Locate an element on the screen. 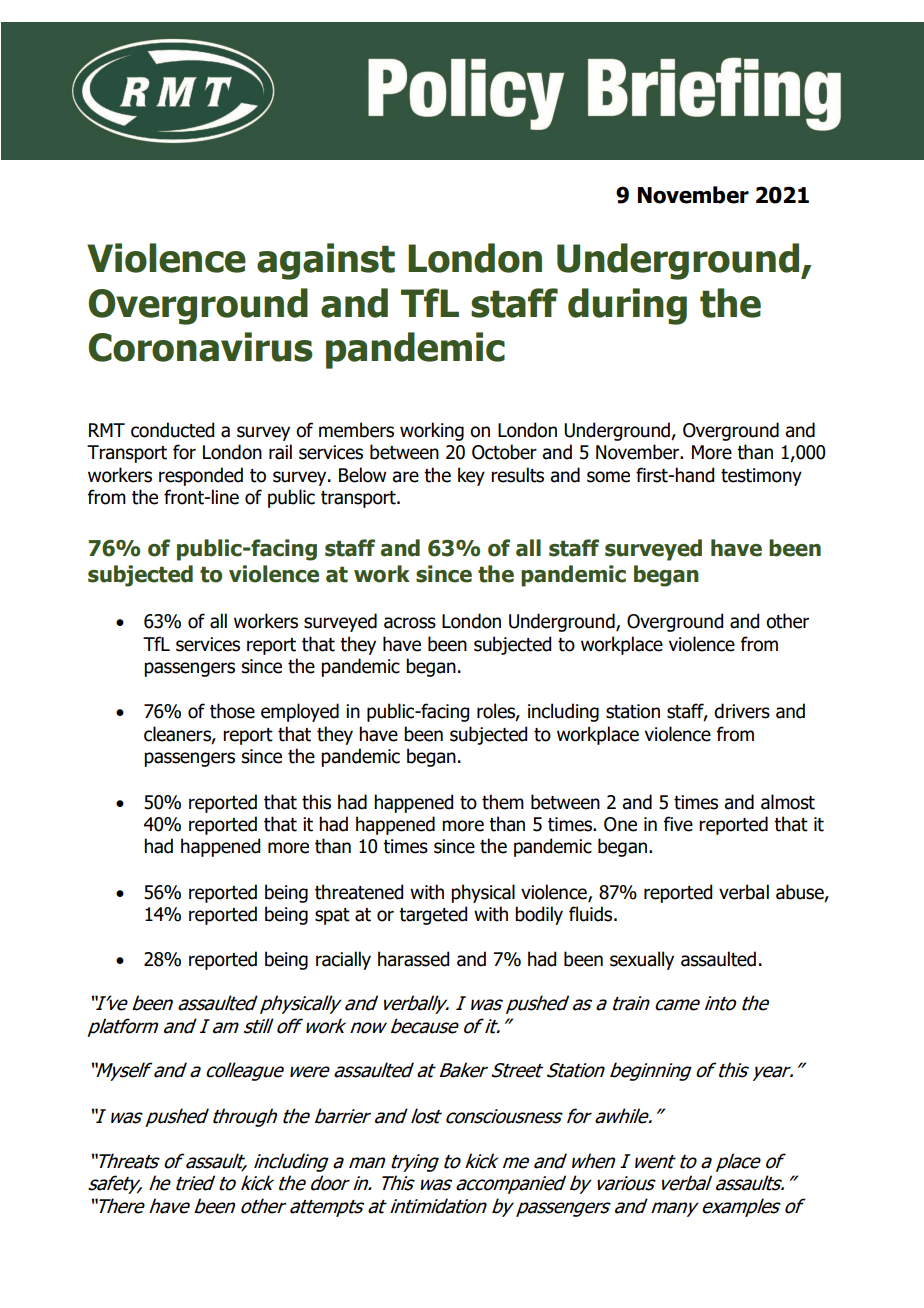 The height and width of the screenshot is (1308, 924). spat is located at coordinates (332, 916).
